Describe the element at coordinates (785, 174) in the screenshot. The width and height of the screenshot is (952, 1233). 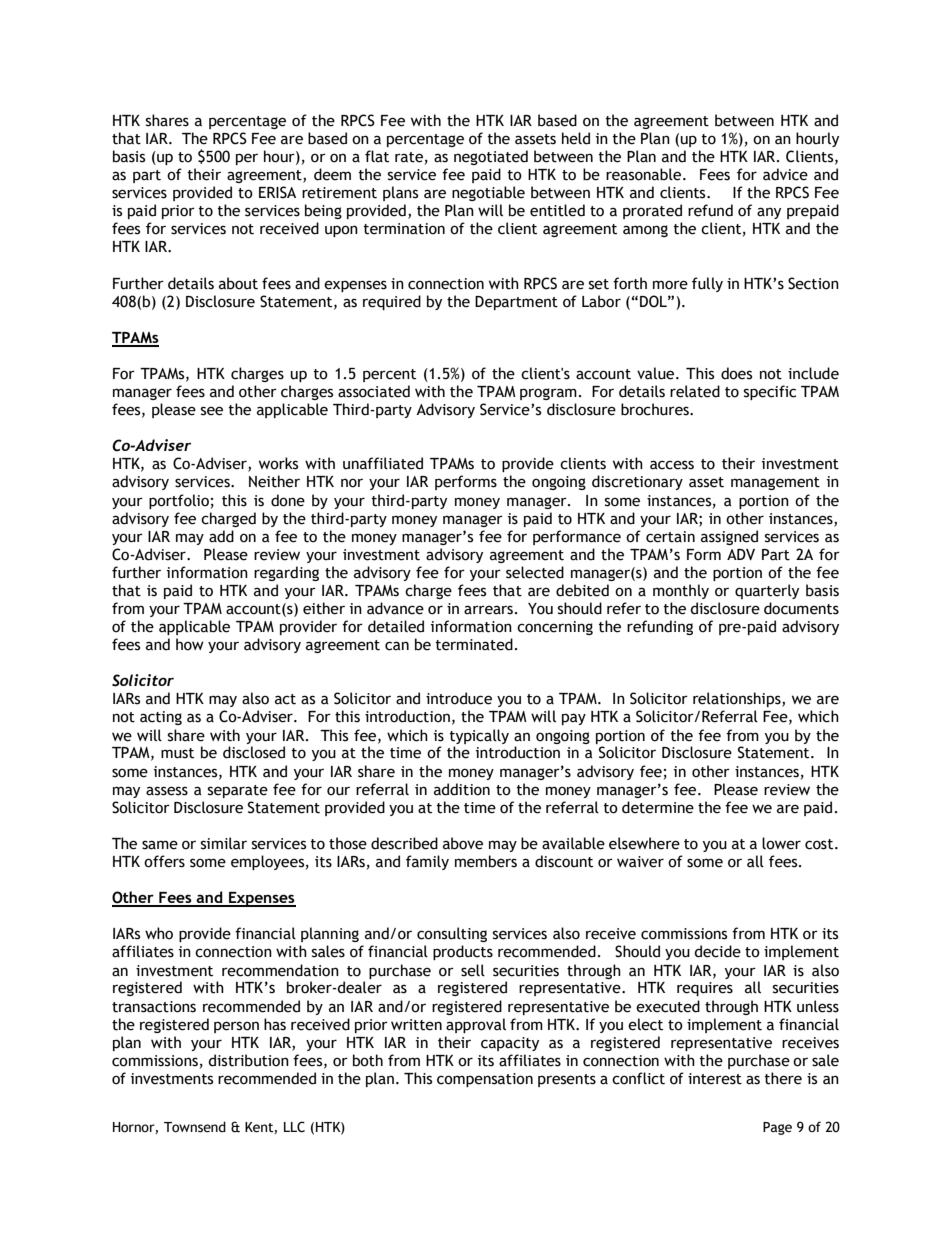
I see `advice` at that location.
